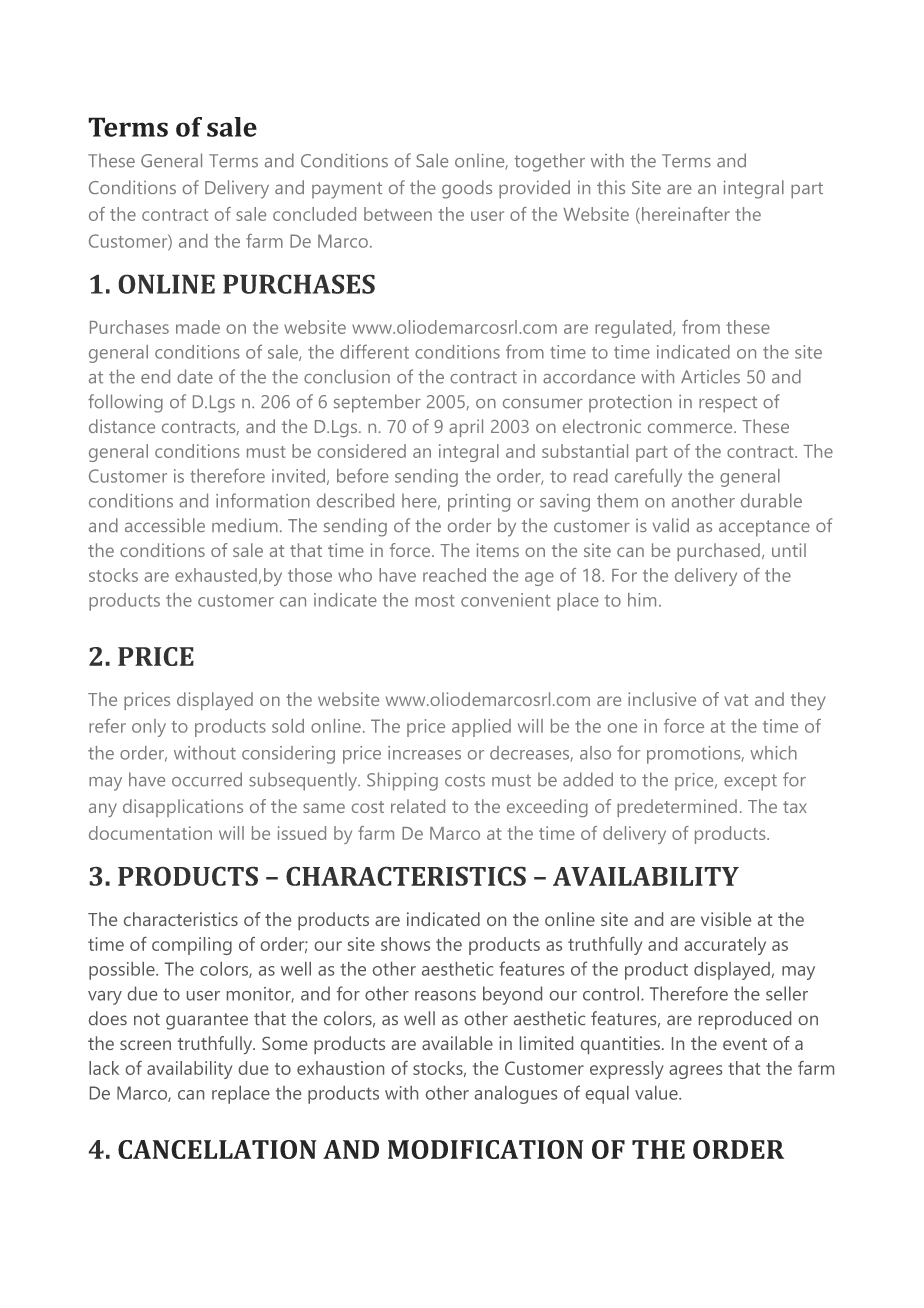 The height and width of the screenshot is (1308, 924). What do you see at coordinates (485, 1149) in the screenshot?
I see `MODIFICATION` at bounding box center [485, 1149].
